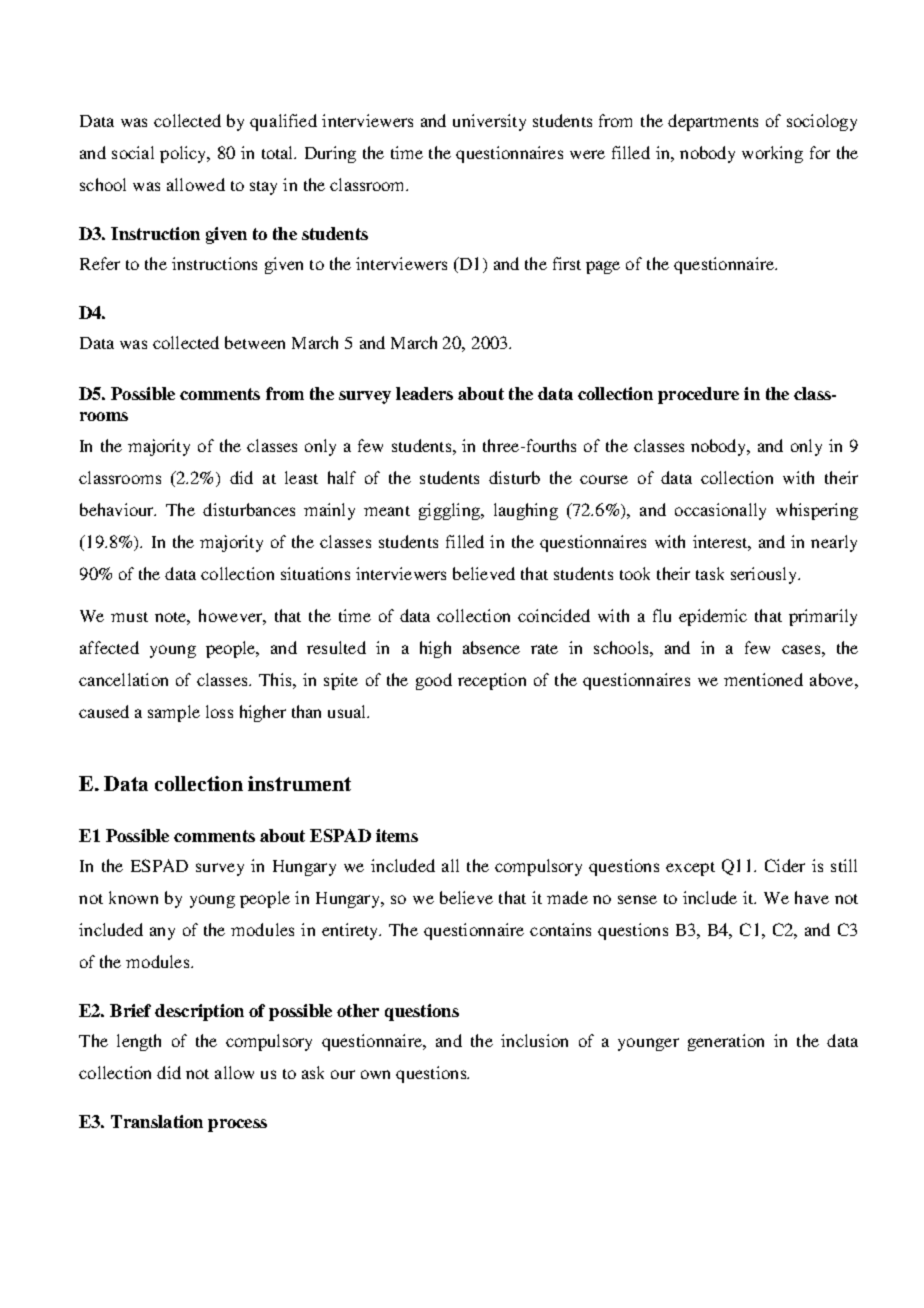 This screenshot has width=924, height=1308. What do you see at coordinates (129, 617) in the screenshot?
I see `must` at bounding box center [129, 617].
